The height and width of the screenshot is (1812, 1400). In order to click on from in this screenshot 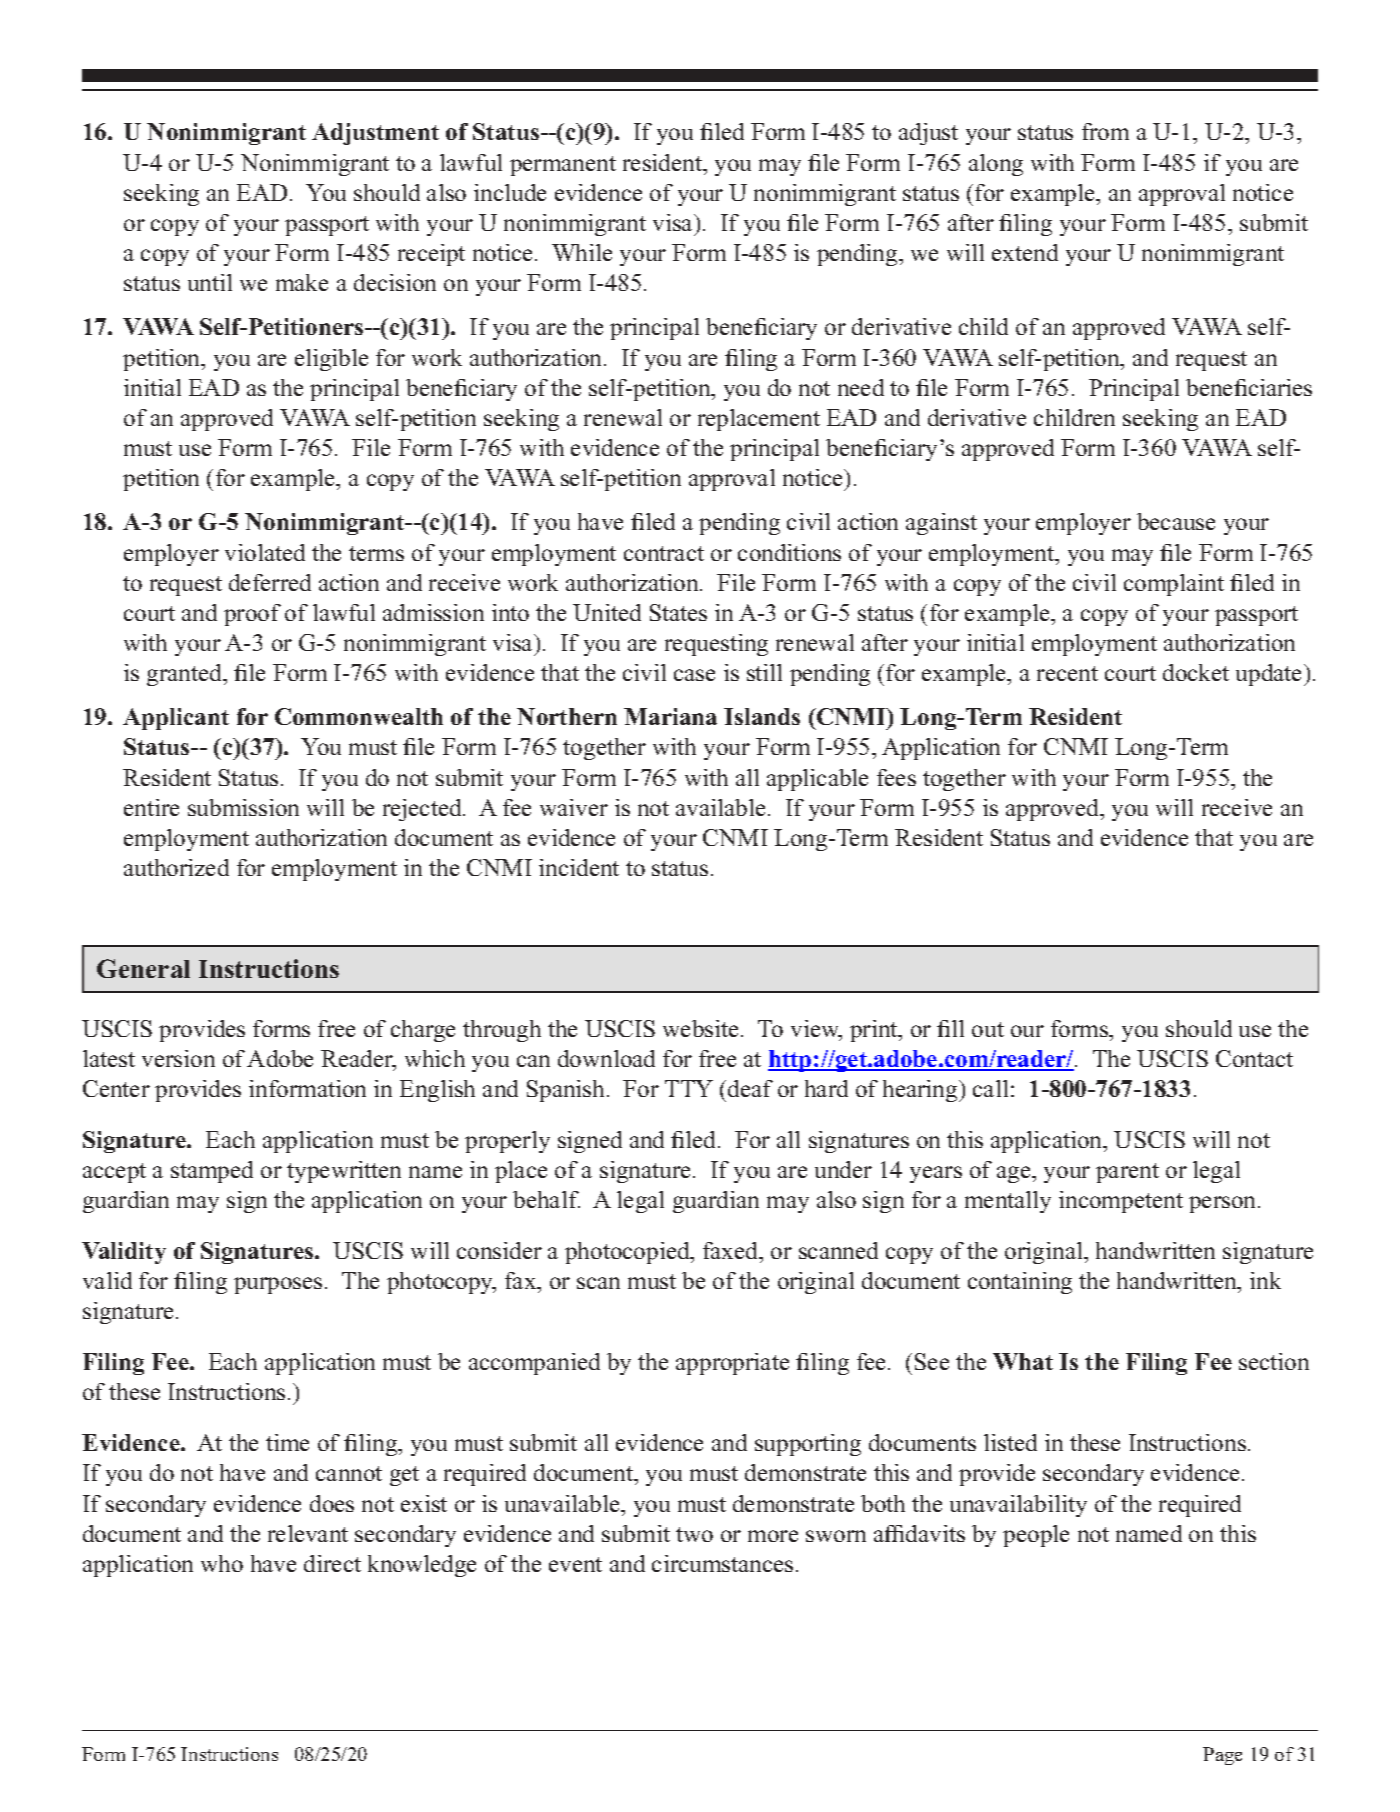, I will do `click(1105, 131)`.
